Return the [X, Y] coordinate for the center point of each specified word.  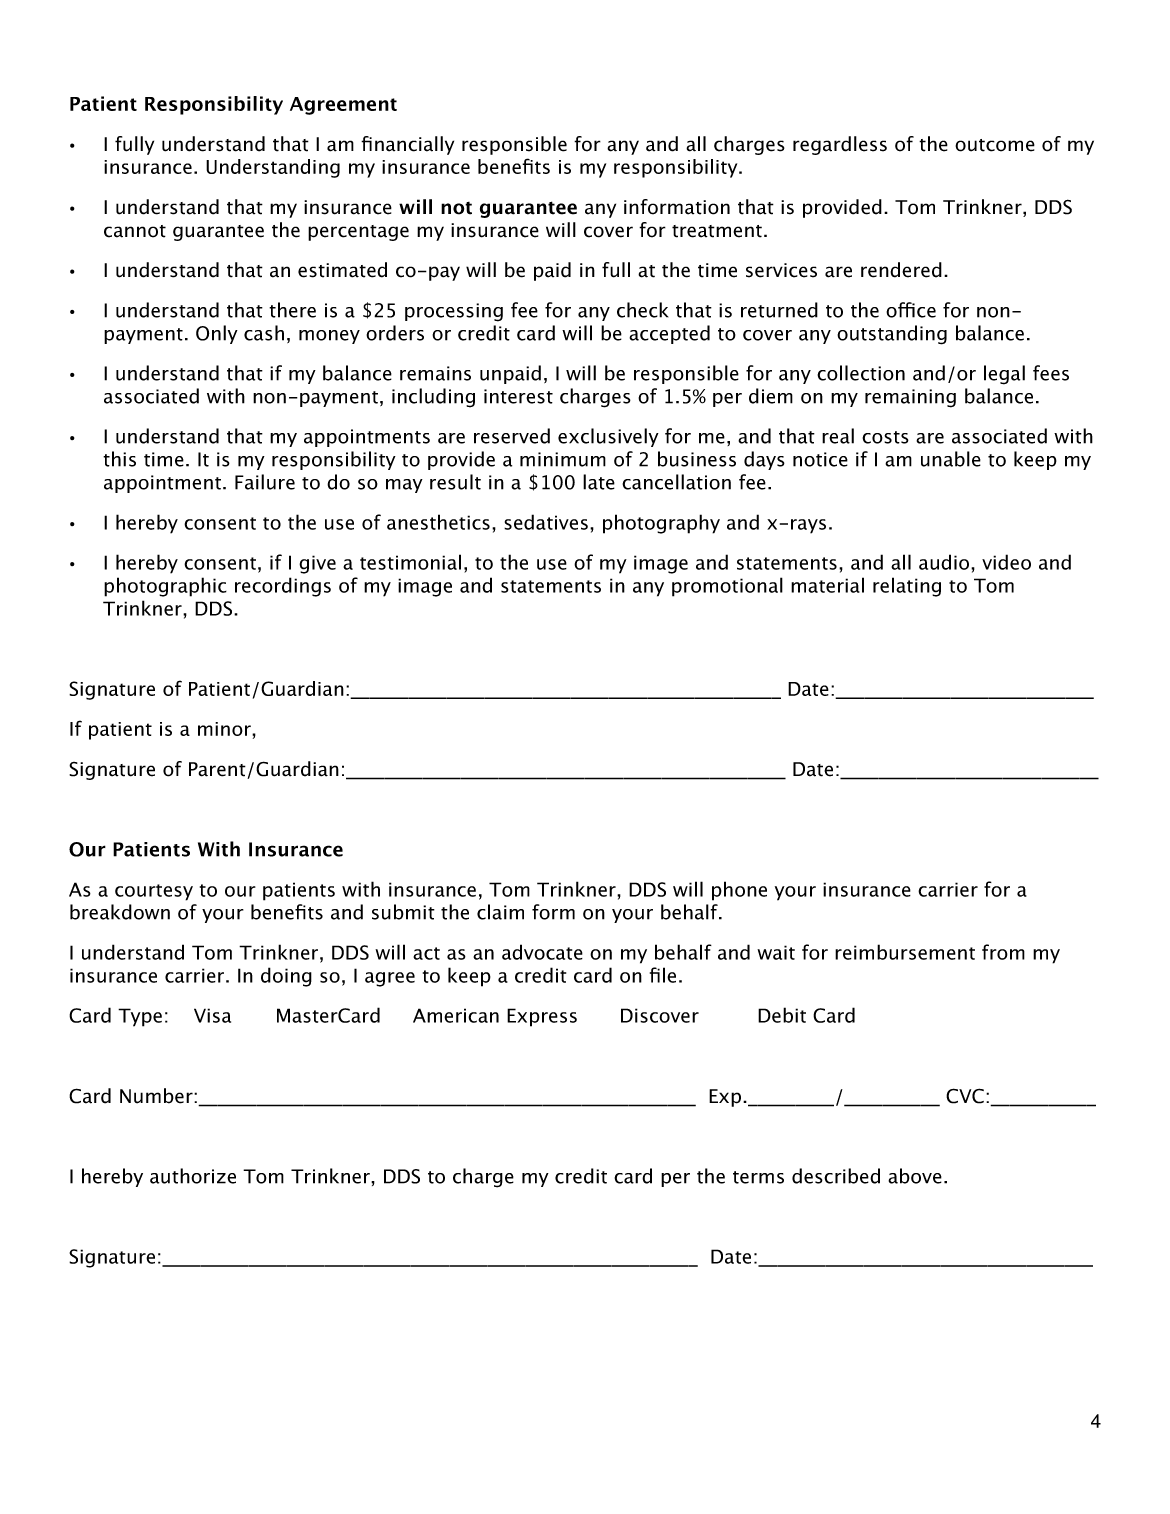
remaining [910, 398]
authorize [193, 1176]
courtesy [154, 892]
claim [500, 912]
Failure [265, 482]
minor [225, 729]
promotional [727, 587]
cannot [135, 231]
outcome [995, 145]
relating [907, 587]
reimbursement [905, 952]
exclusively [608, 437]
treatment [717, 231]
